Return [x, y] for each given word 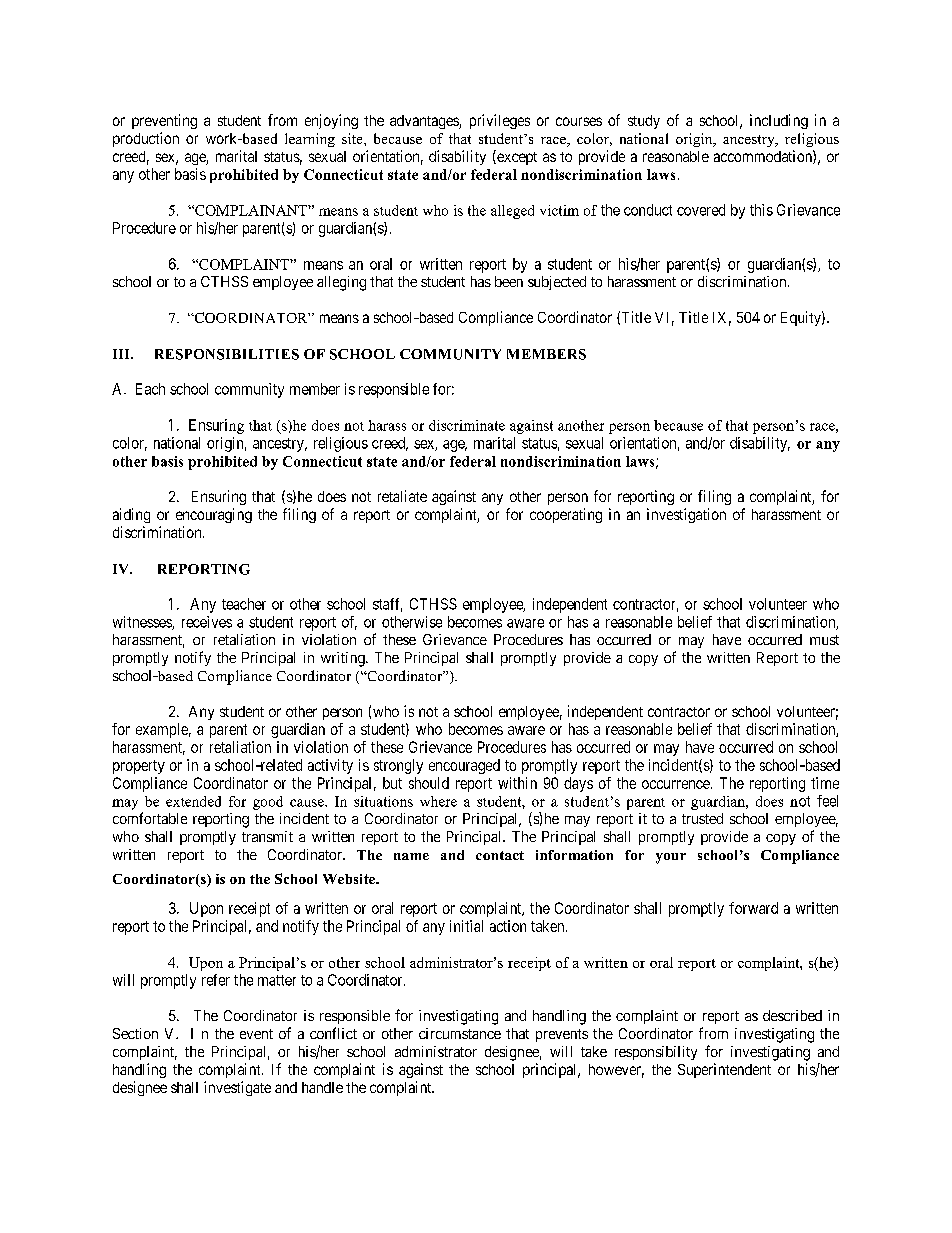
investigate [237, 1088]
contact [500, 855]
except [516, 158]
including [779, 121]
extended [193, 801]
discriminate [467, 425]
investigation [686, 515]
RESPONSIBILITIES [227, 354]
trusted [702, 818]
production [146, 139]
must [824, 640]
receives [207, 622]
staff [387, 605]
